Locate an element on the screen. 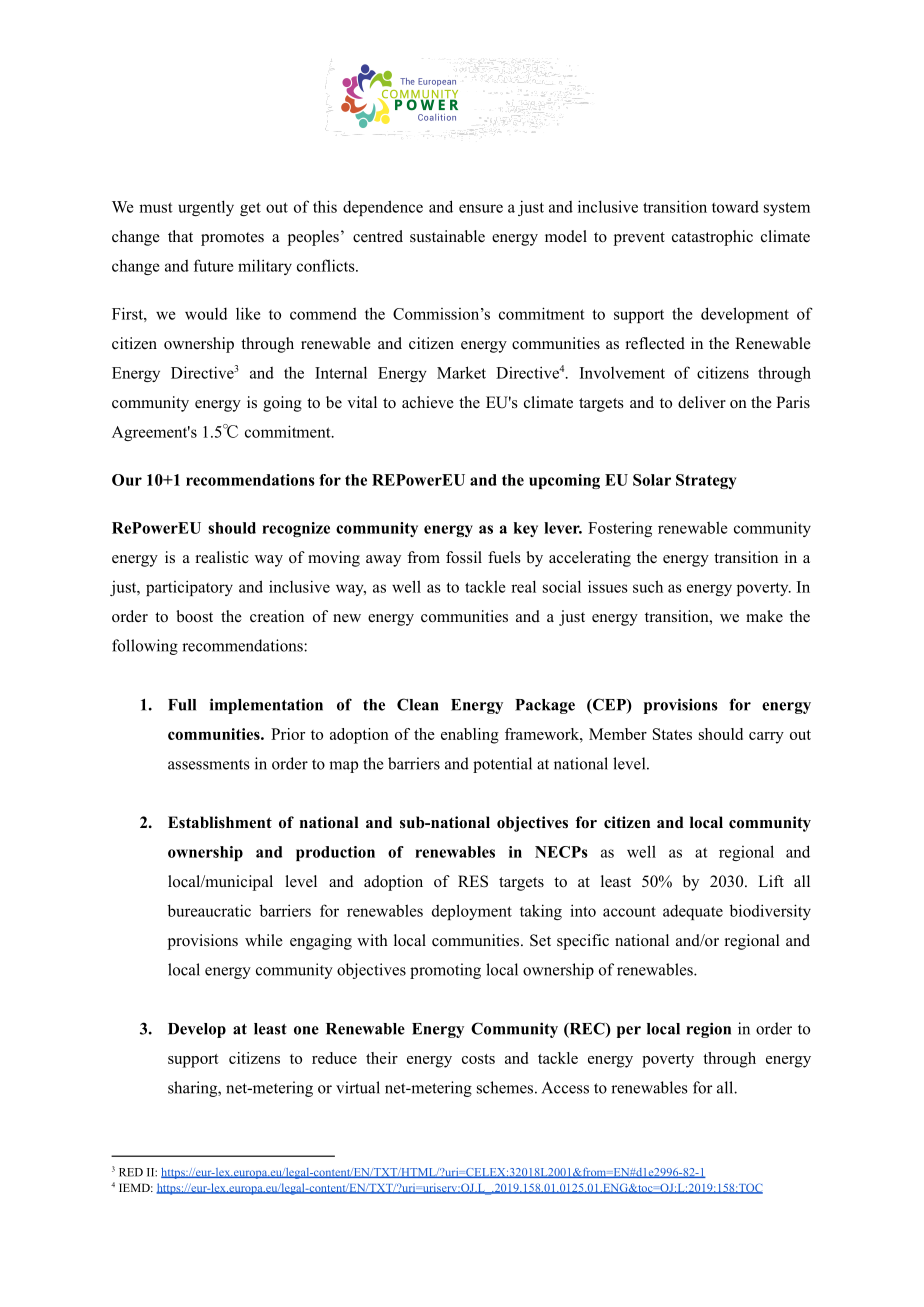  make is located at coordinates (764, 616).
